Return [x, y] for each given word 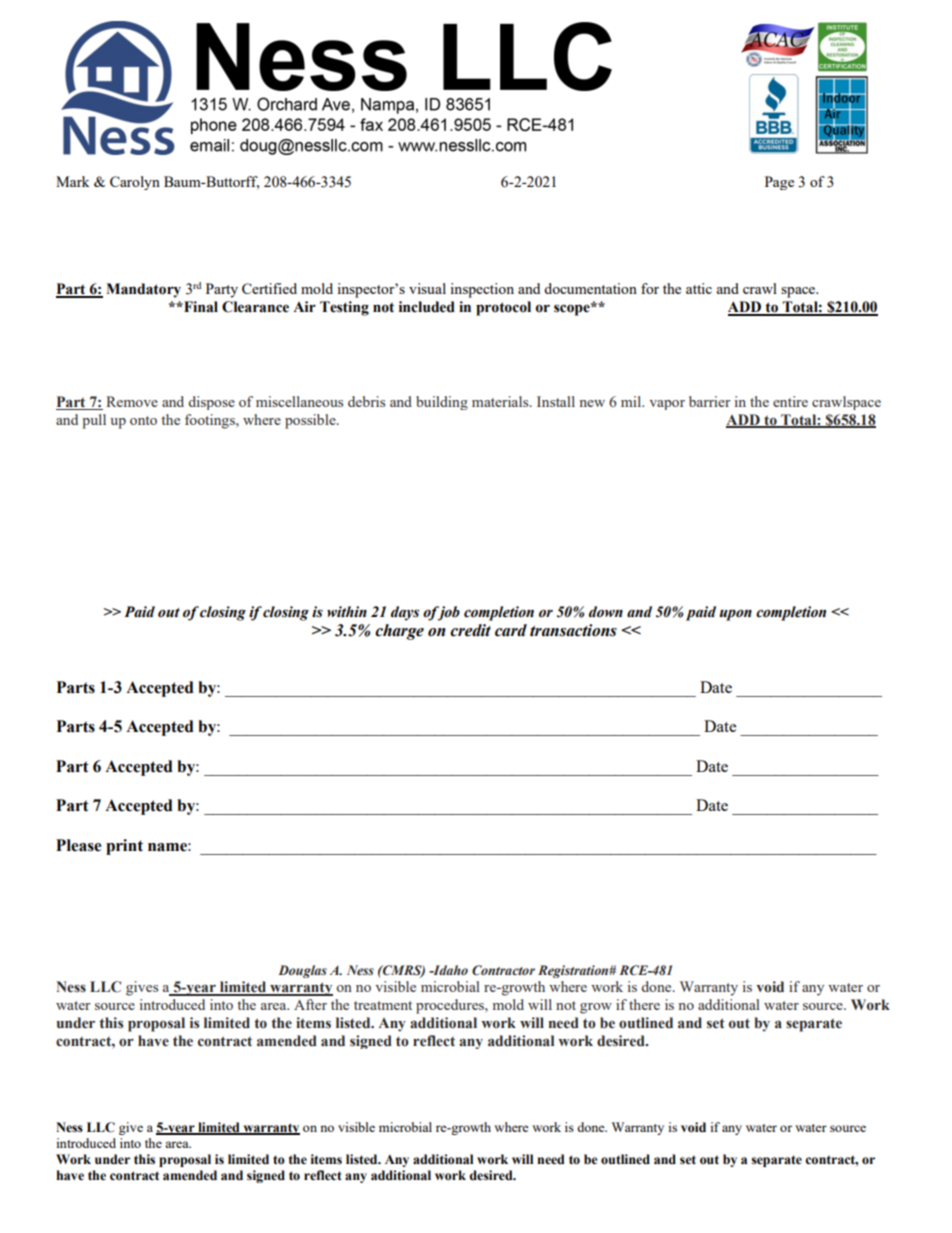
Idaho [449, 970]
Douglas [302, 971]
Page [779, 183]
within [347, 612]
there [644, 1004]
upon [736, 615]
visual [427, 288]
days [405, 613]
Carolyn [135, 183]
